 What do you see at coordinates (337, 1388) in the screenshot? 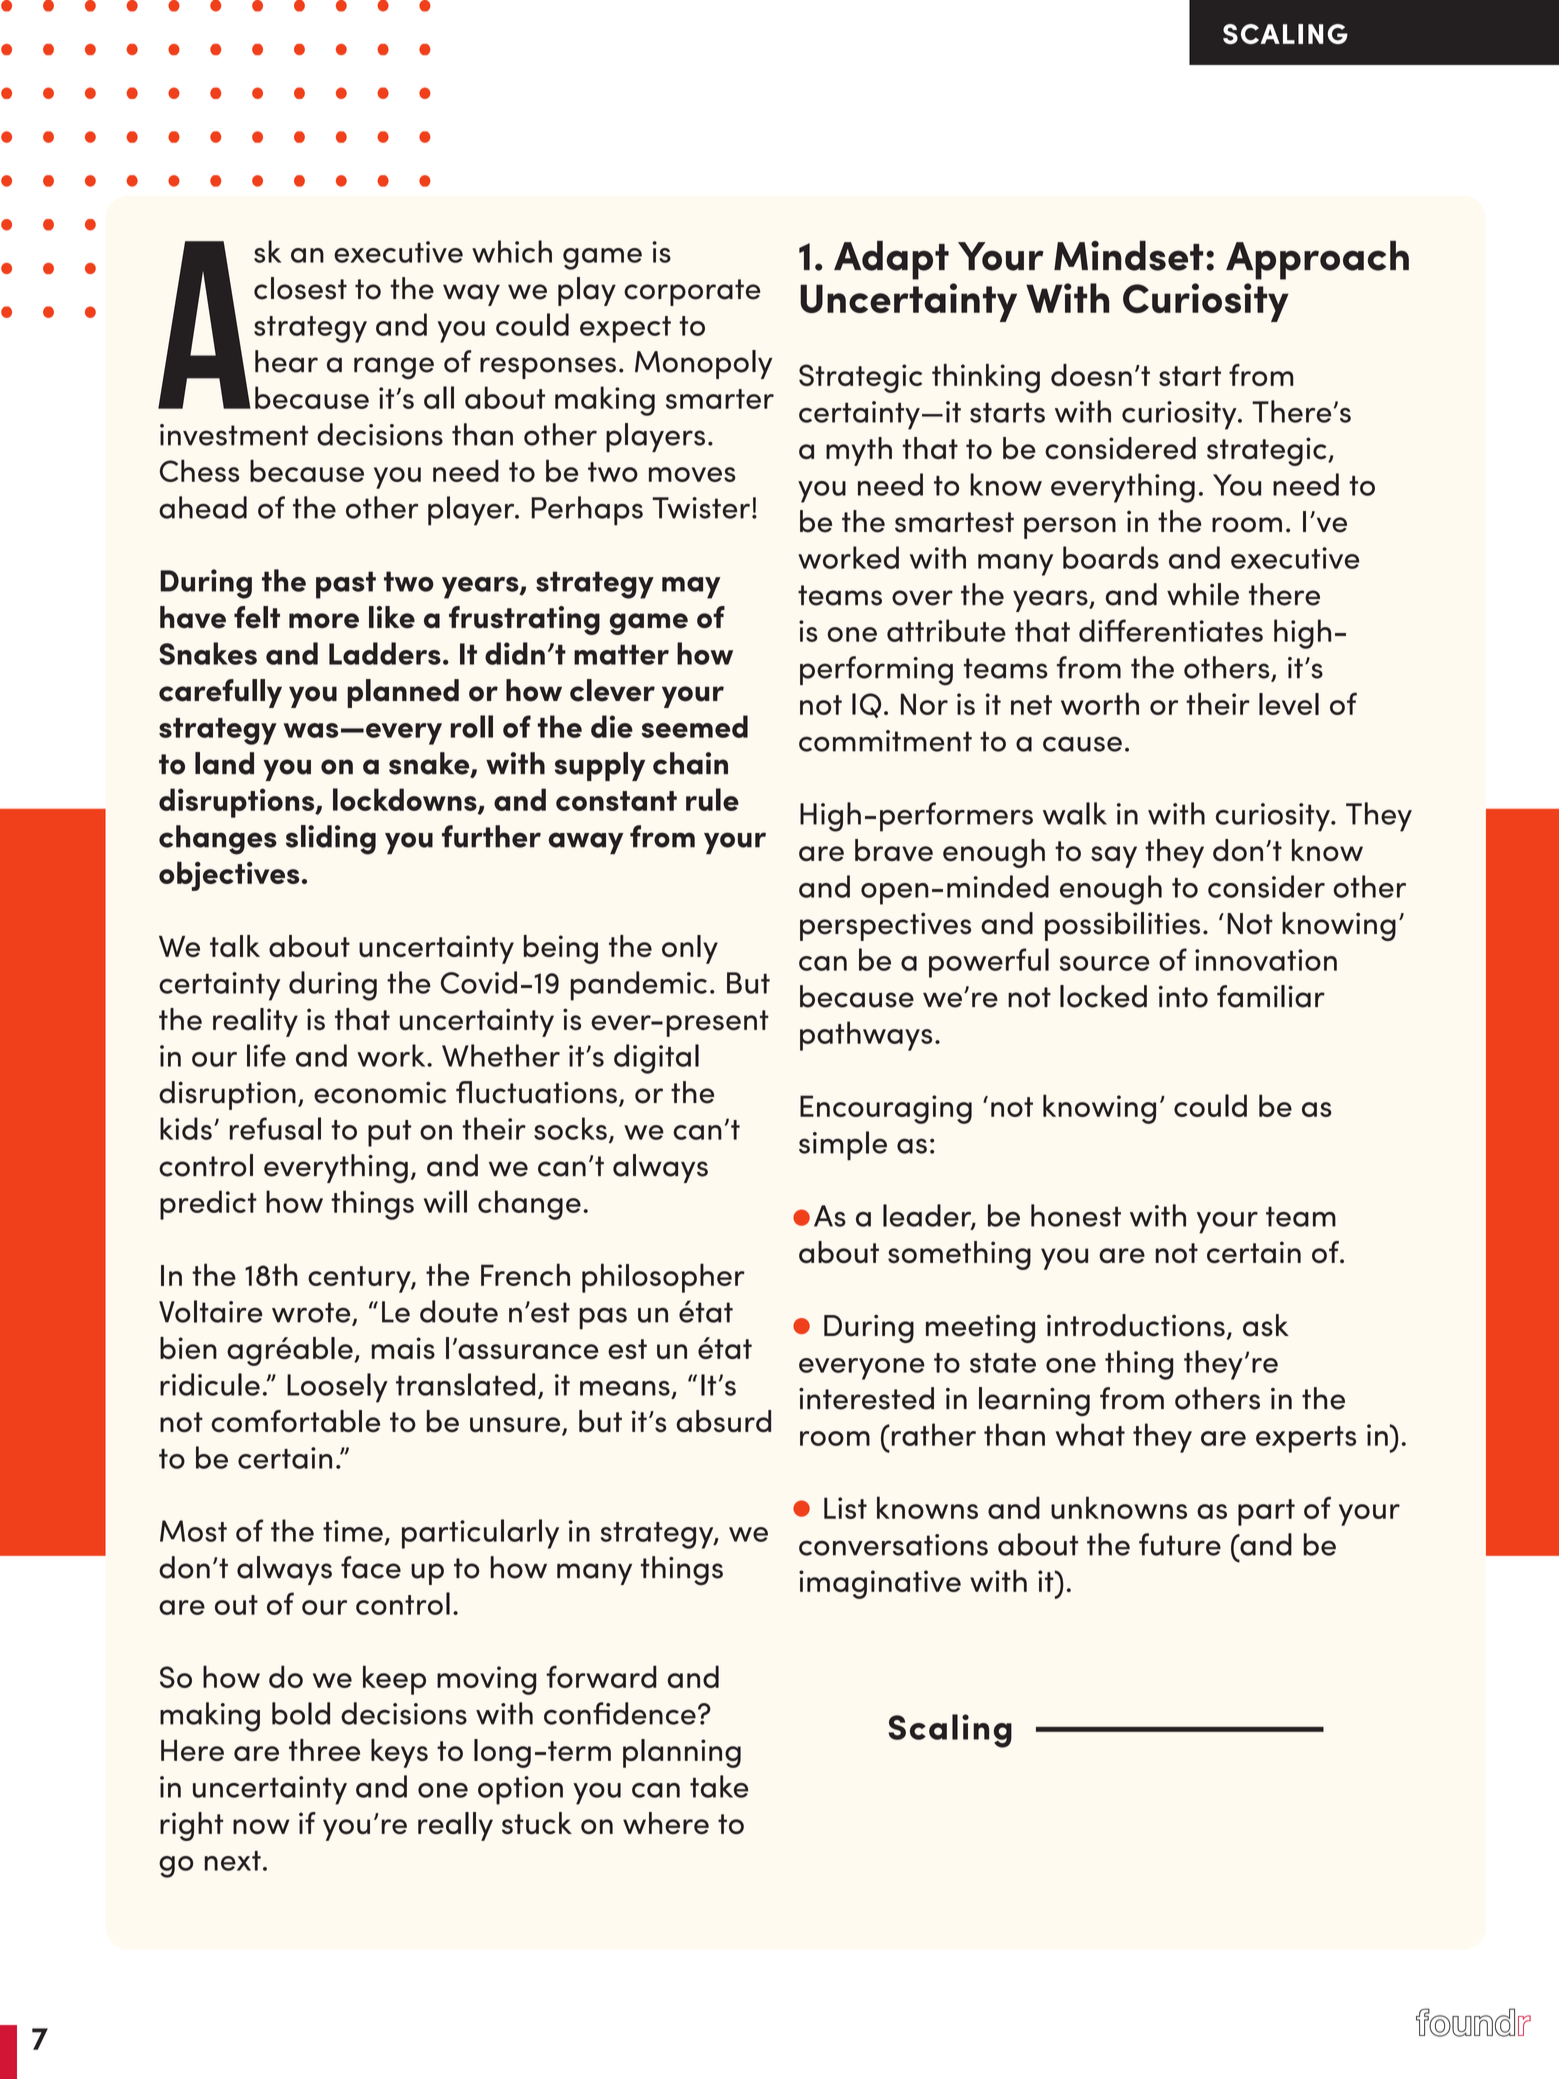
I see `Loosely` at bounding box center [337, 1388].
